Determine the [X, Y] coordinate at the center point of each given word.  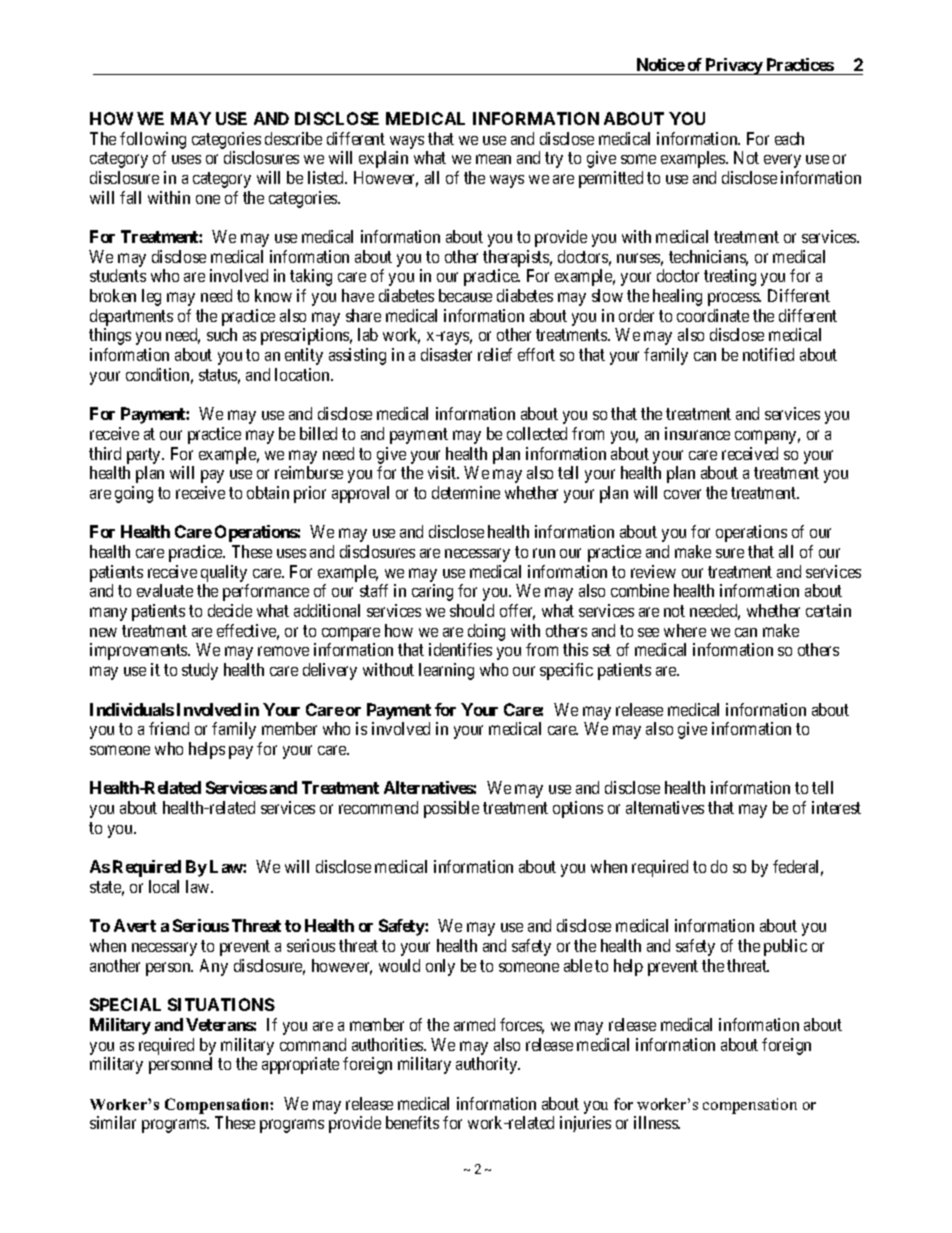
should [472, 610]
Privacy [734, 66]
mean [493, 159]
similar [113, 1122]
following [153, 140]
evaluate [165, 590]
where [685, 630]
